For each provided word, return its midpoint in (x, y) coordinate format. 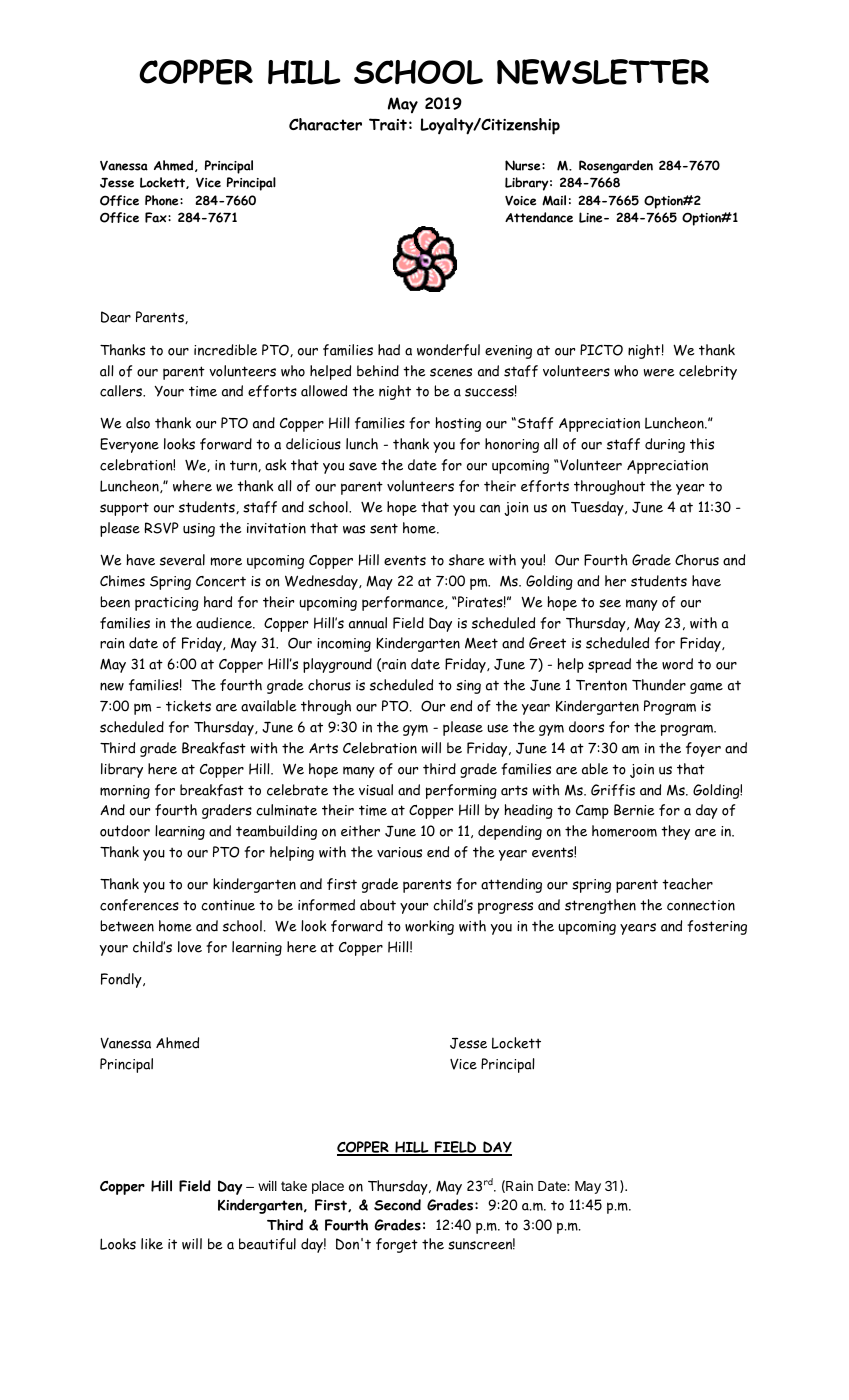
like (152, 1244)
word (677, 664)
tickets (188, 706)
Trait (388, 124)
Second (397, 1205)
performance (404, 603)
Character (325, 124)
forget (397, 1245)
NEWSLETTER (603, 72)
